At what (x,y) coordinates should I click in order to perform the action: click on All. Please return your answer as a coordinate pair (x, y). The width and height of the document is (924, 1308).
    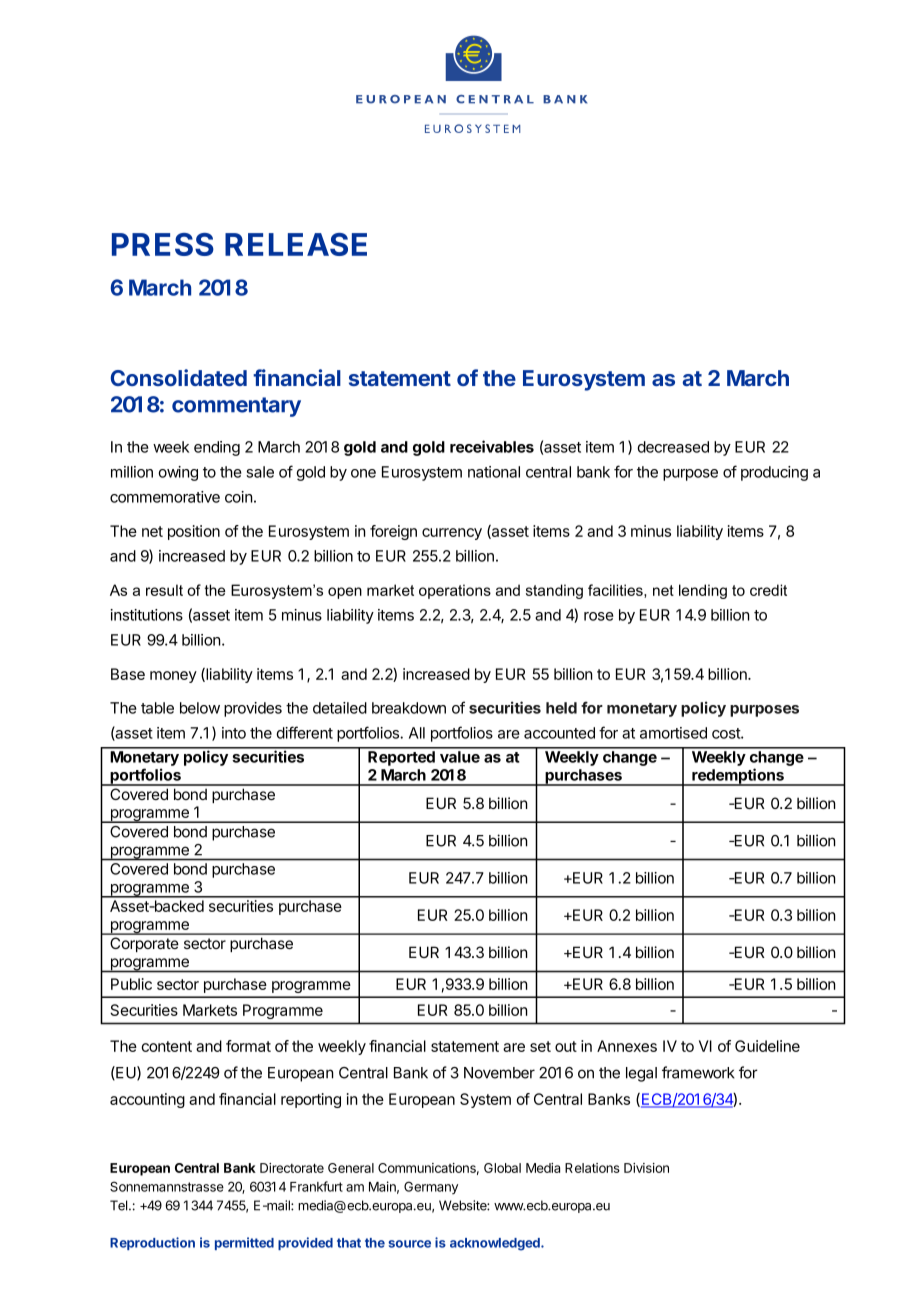
    Looking at the image, I should click on (417, 733).
